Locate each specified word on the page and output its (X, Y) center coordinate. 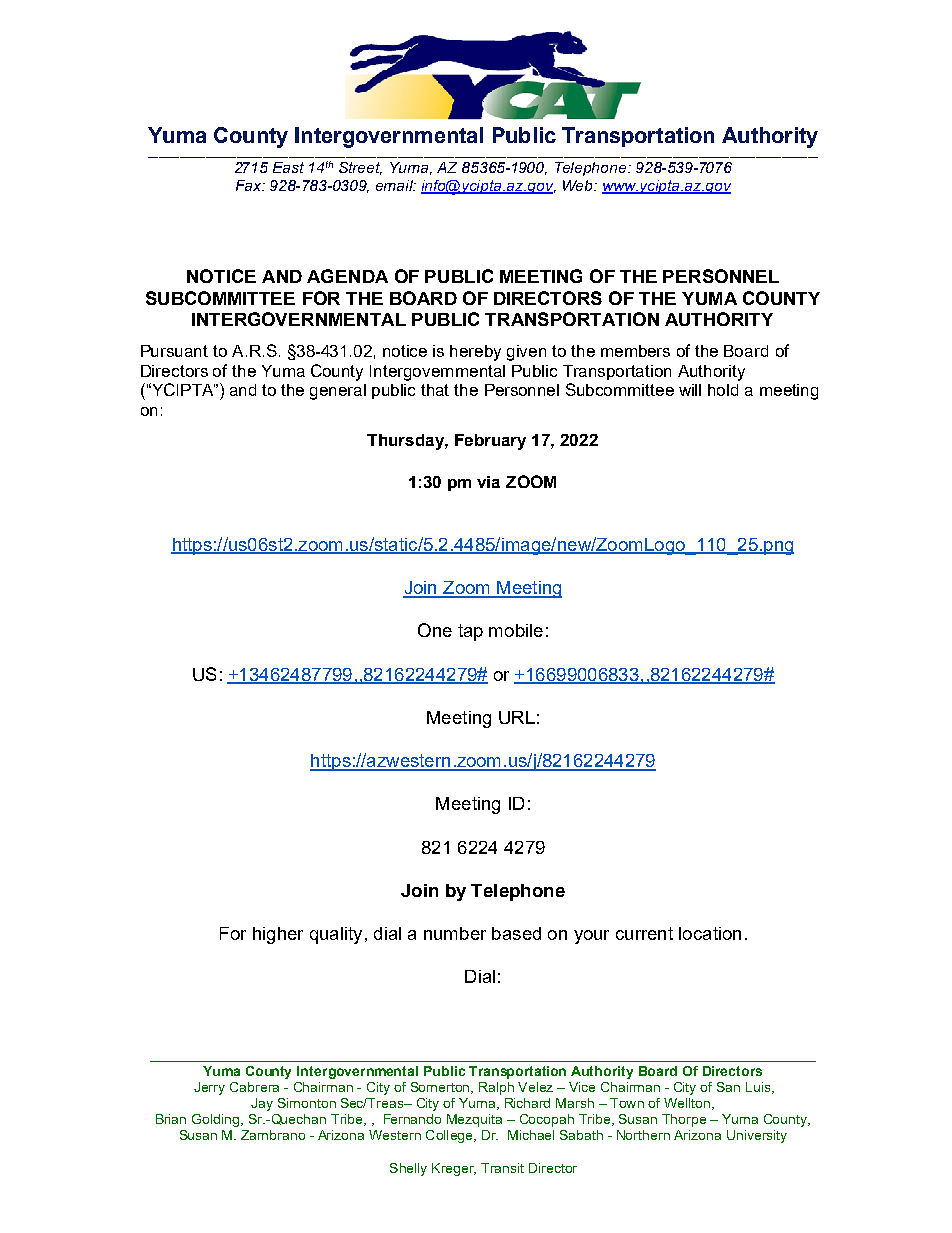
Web (579, 185)
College (450, 1136)
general (338, 392)
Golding (217, 1120)
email (396, 185)
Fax (250, 185)
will (690, 390)
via (488, 482)
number (455, 933)
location (710, 933)
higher (278, 935)
